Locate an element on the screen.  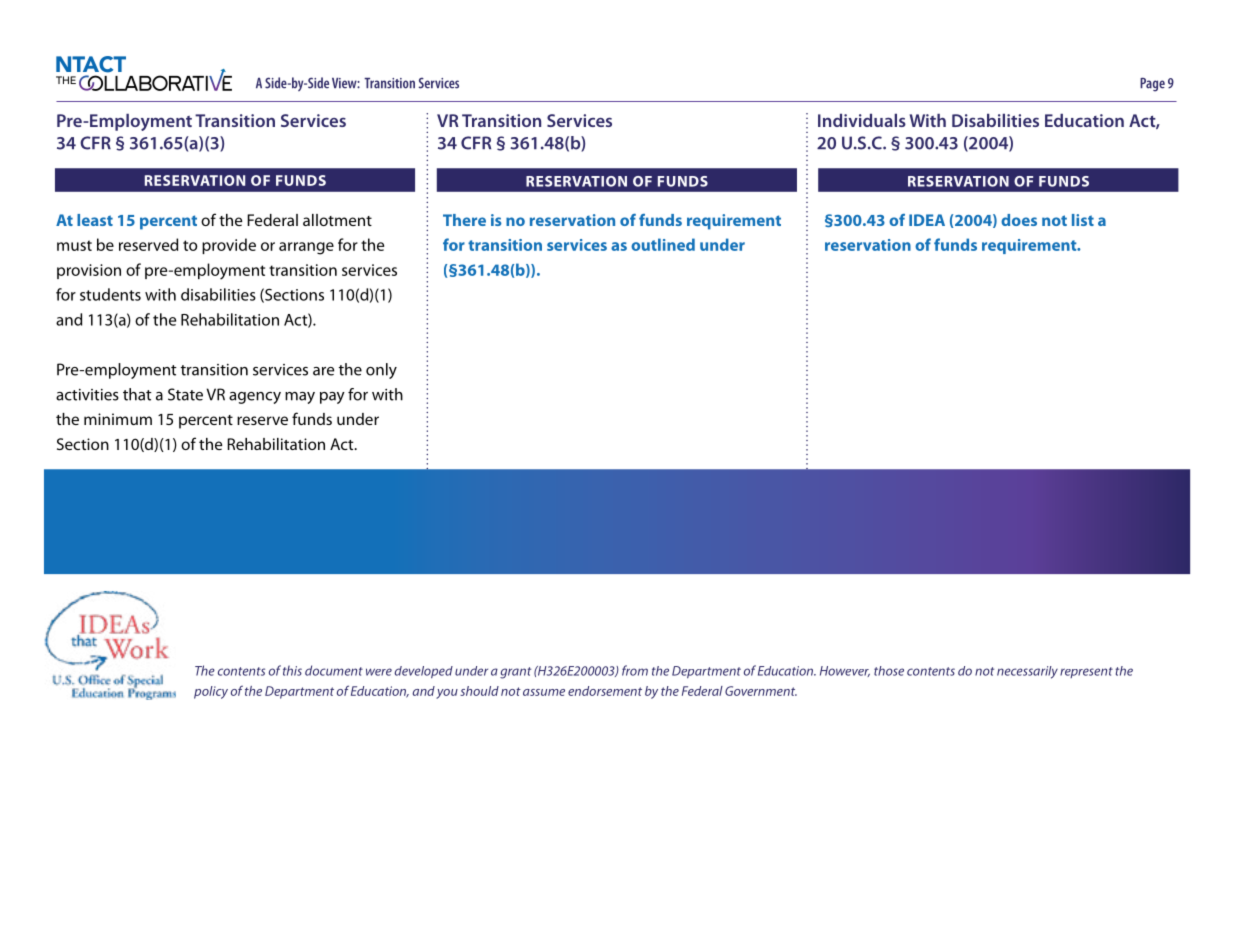
State is located at coordinates (185, 394).
